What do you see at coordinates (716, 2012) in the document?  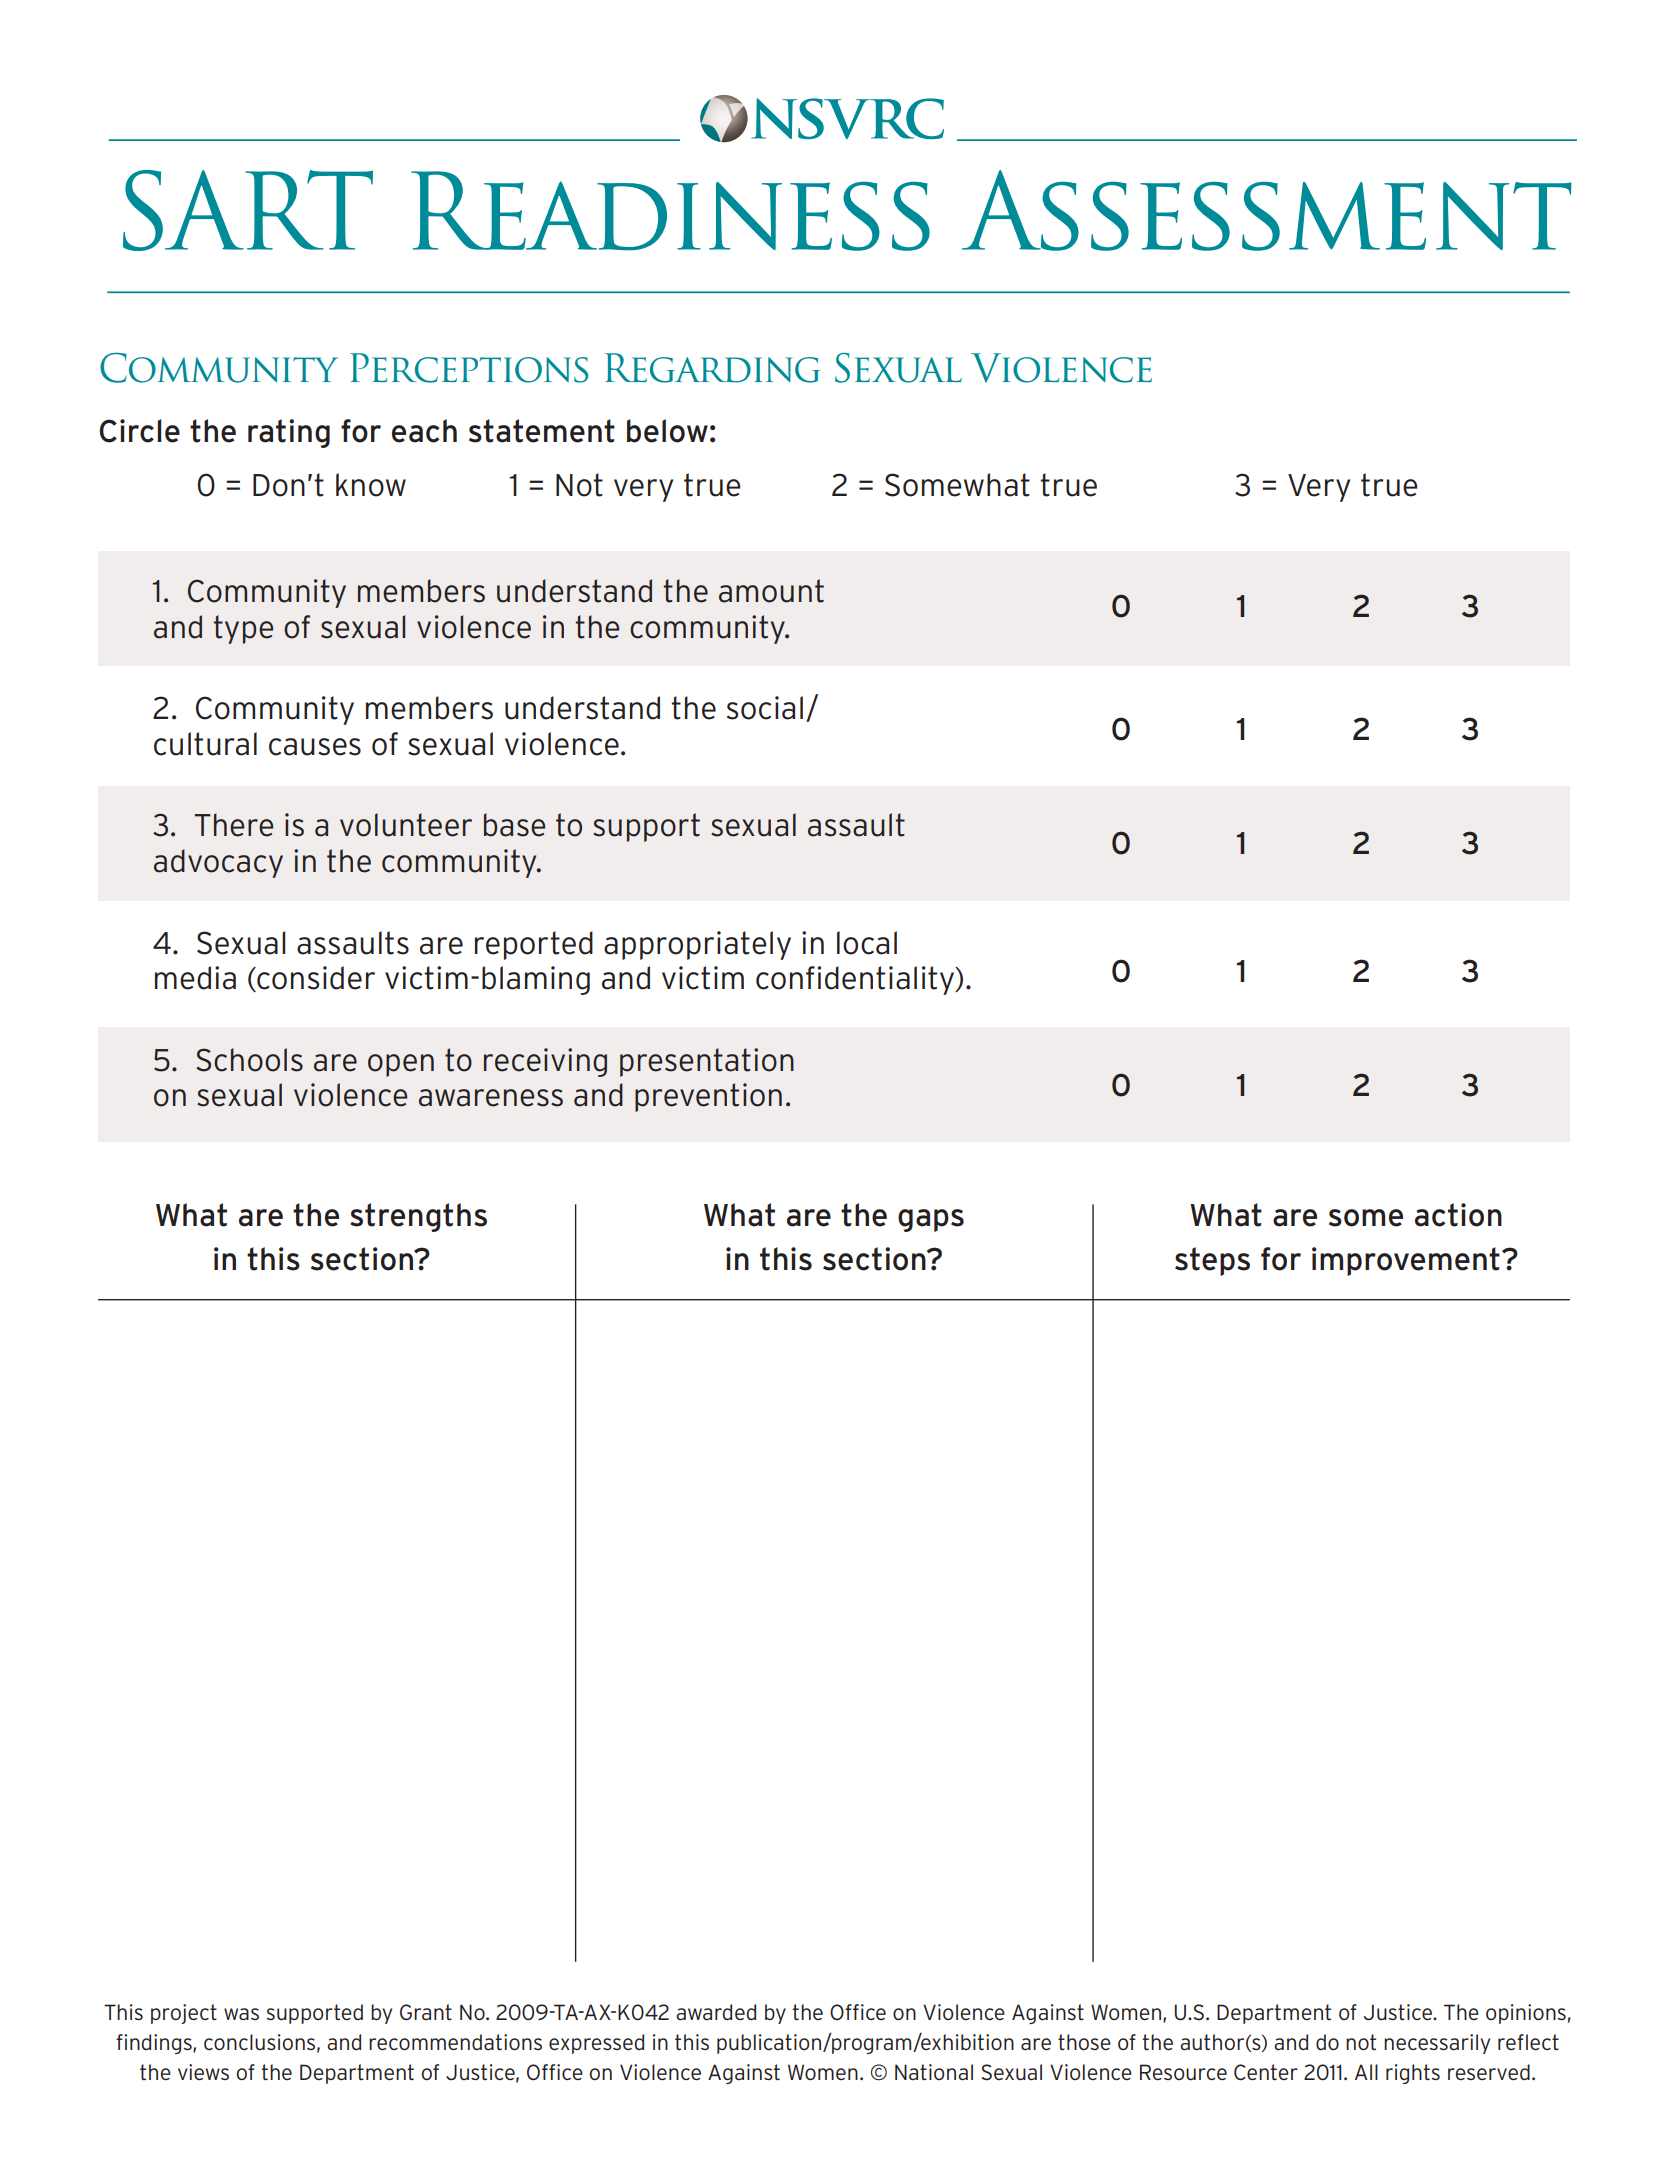 I see `awarded` at bounding box center [716, 2012].
